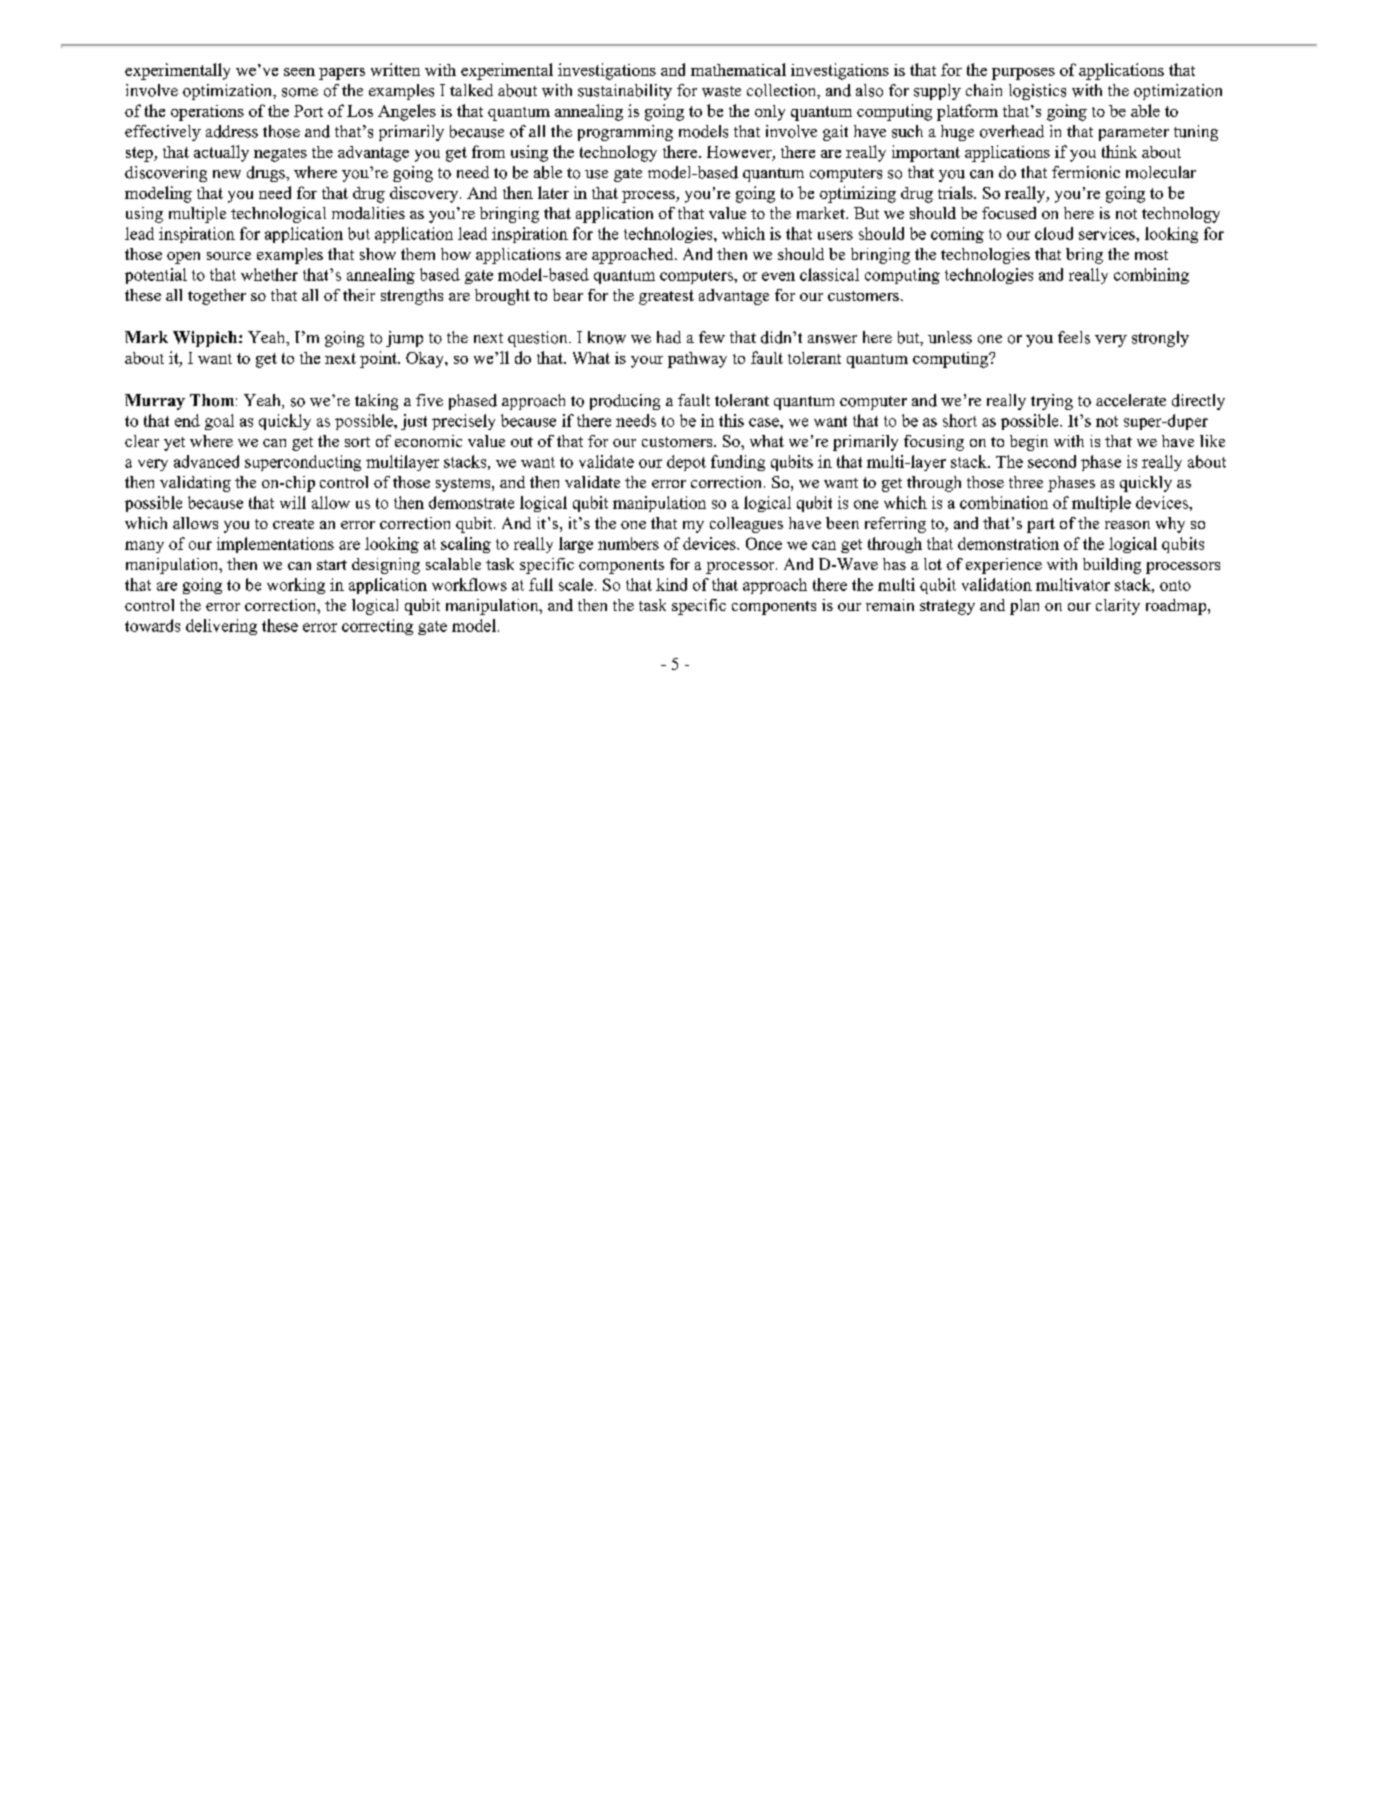 This document has width=1392, height=1802. I want to click on delivering, so click(221, 627).
